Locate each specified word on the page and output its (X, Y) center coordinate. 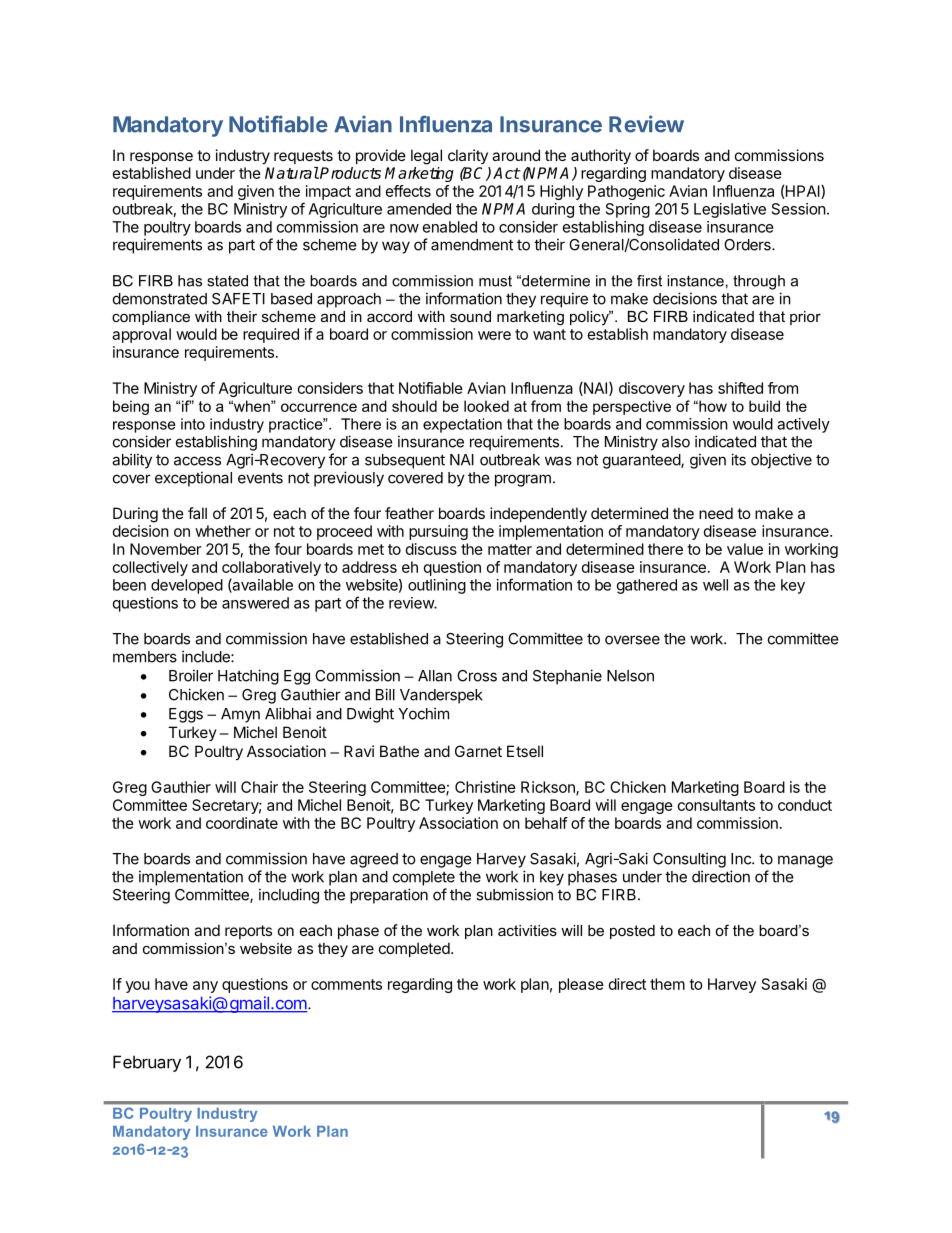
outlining (437, 586)
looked (486, 406)
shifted (740, 388)
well (715, 585)
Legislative (730, 210)
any (205, 987)
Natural (292, 173)
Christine (485, 787)
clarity (468, 156)
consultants (716, 805)
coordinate (242, 823)
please (581, 985)
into (193, 424)
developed (187, 586)
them (667, 984)
